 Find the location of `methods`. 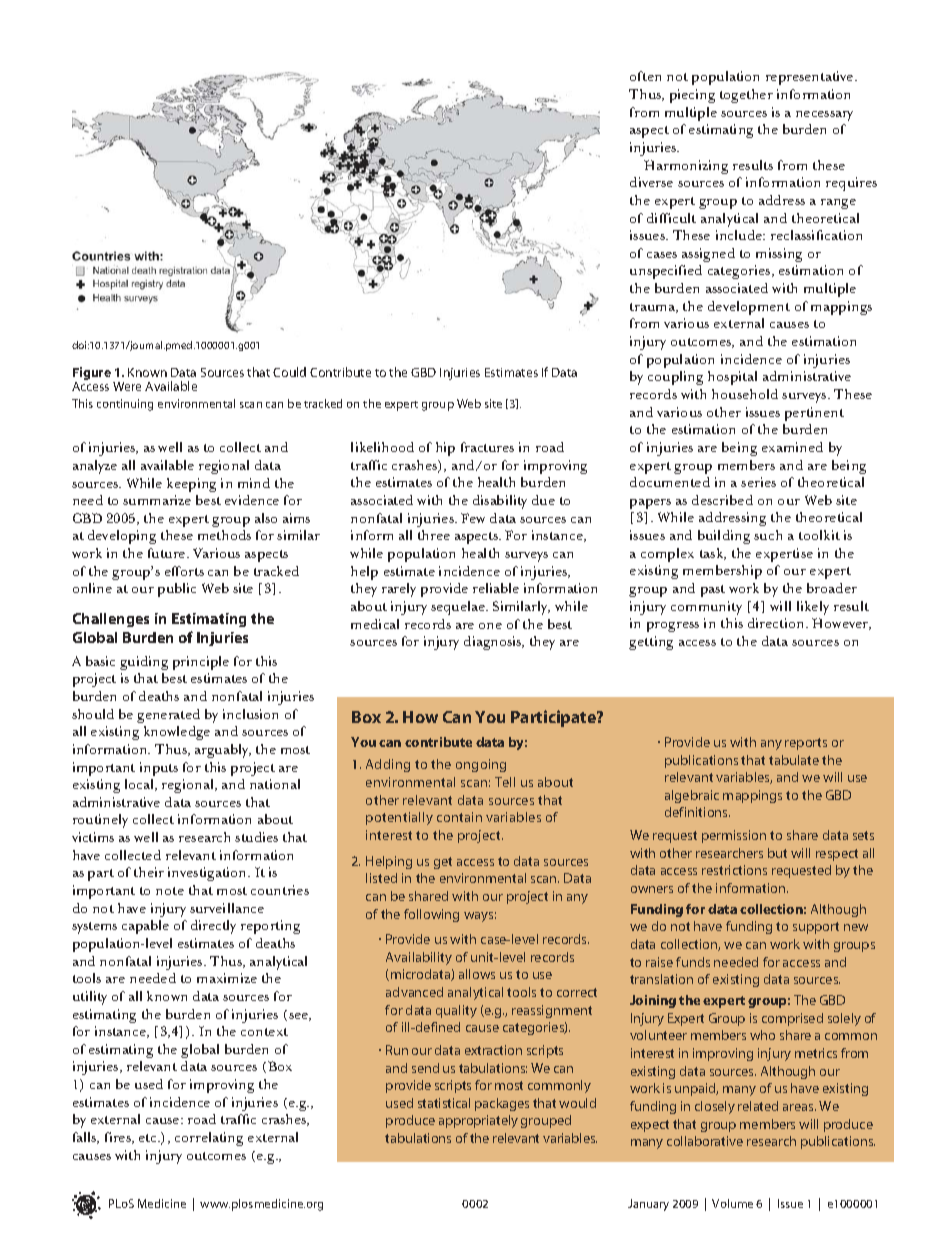

methods is located at coordinates (224, 535).
